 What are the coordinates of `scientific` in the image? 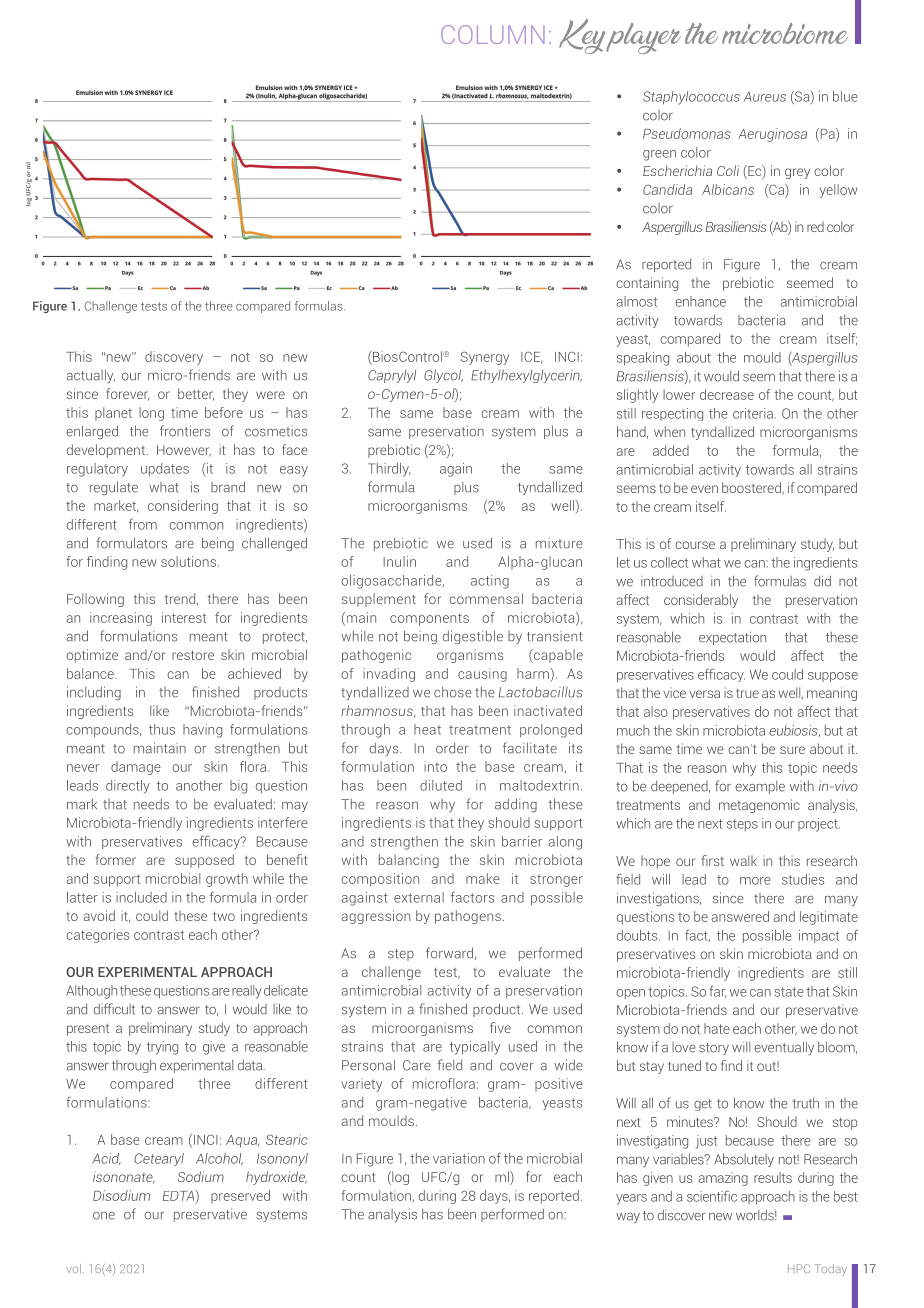 It's located at (712, 1196).
